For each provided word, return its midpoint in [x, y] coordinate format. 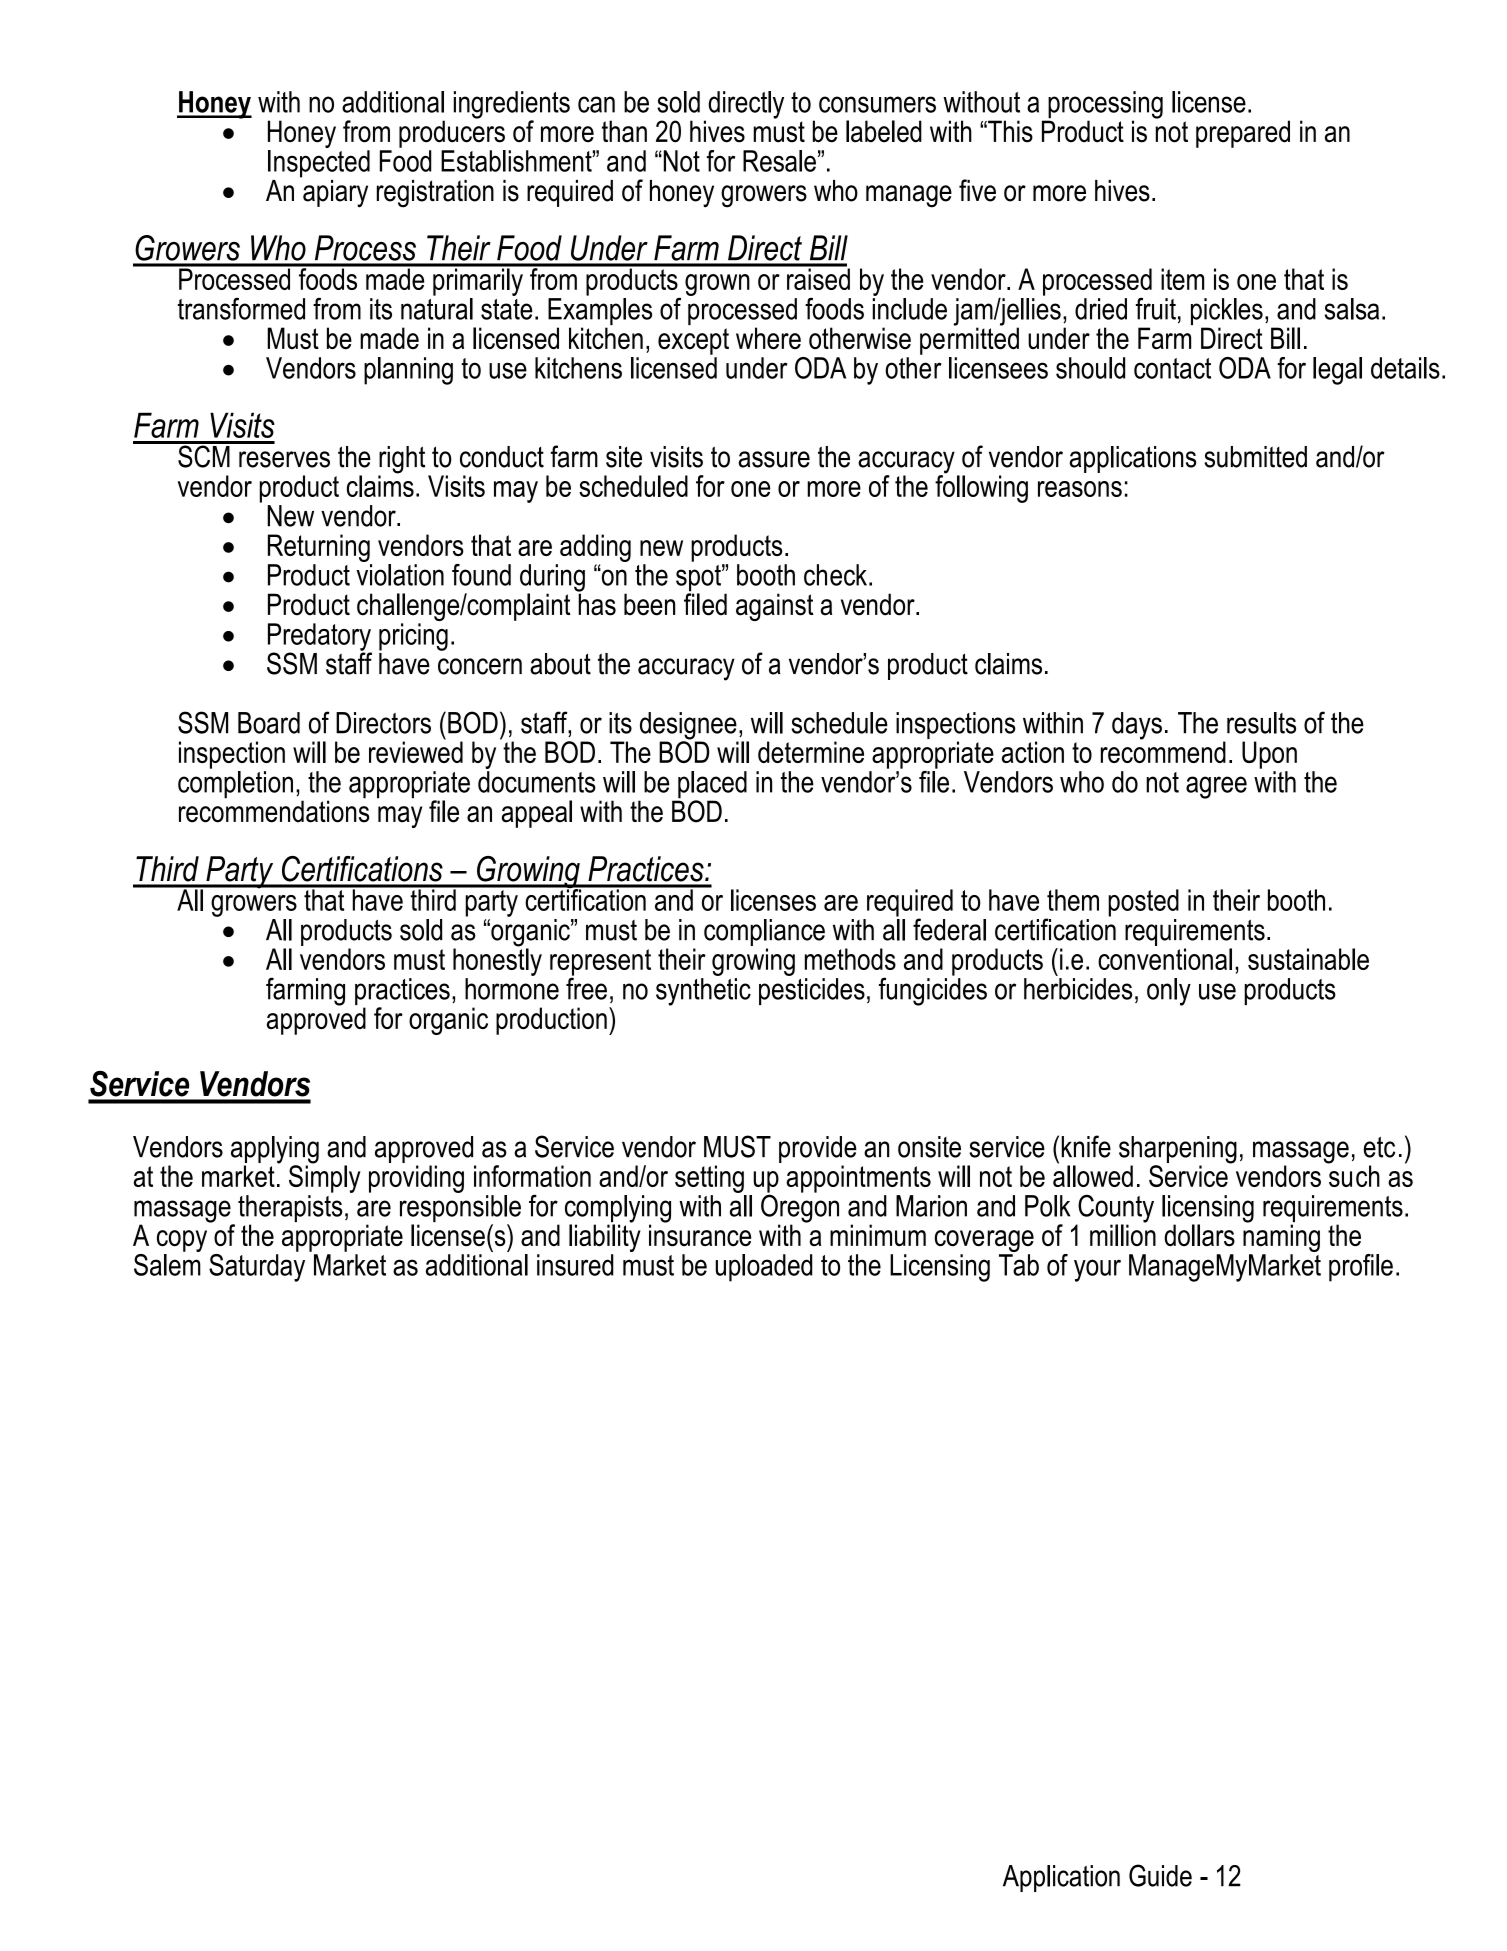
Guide [1160, 1875]
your [1097, 1270]
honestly [497, 961]
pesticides [812, 991]
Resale [779, 161]
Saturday [257, 1266]
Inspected [319, 162]
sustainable [1308, 959]
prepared [1243, 134]
